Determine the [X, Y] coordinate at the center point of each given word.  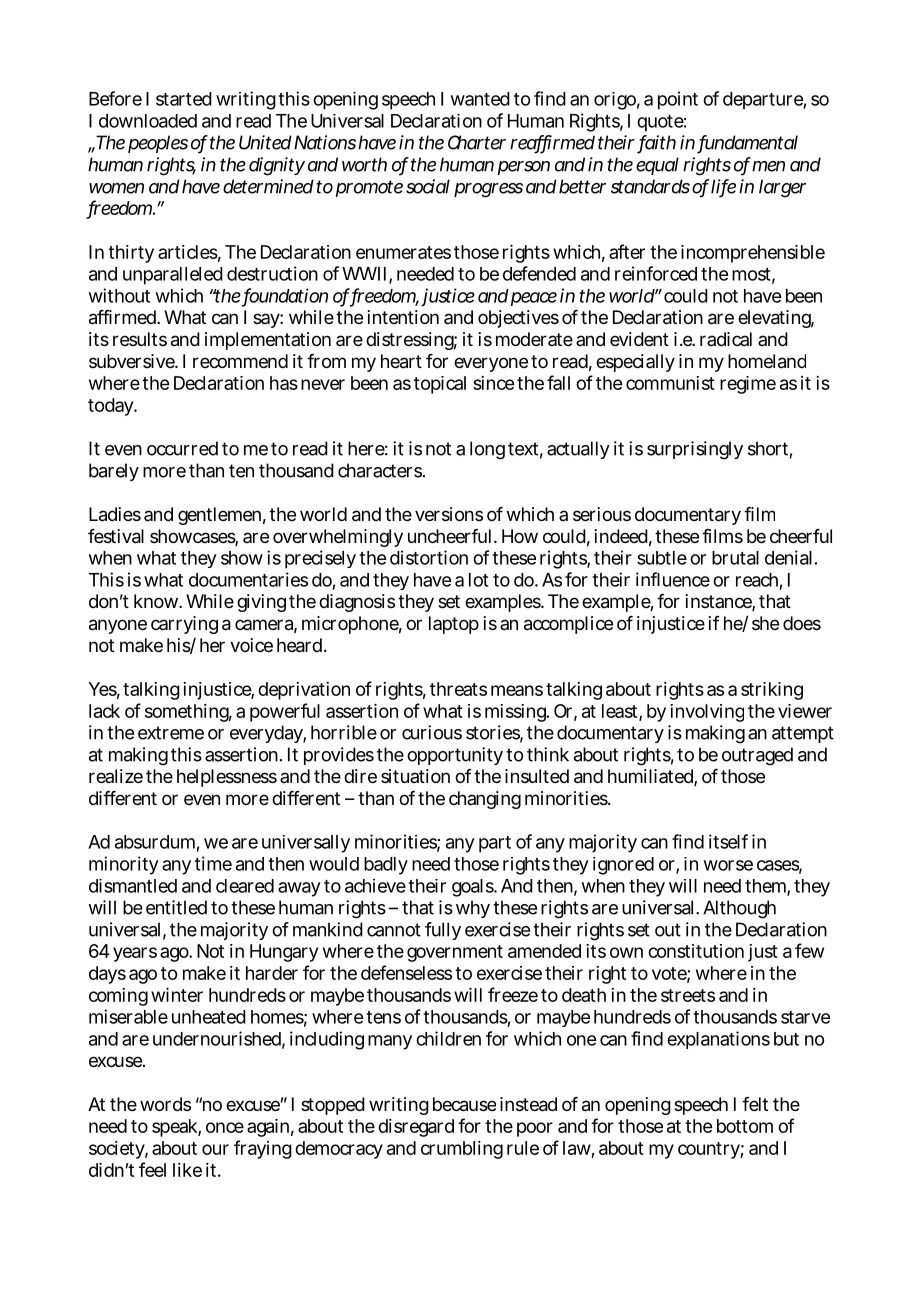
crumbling [462, 1150]
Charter [477, 142]
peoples [158, 144]
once [225, 1127]
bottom [745, 1126]
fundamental [748, 143]
